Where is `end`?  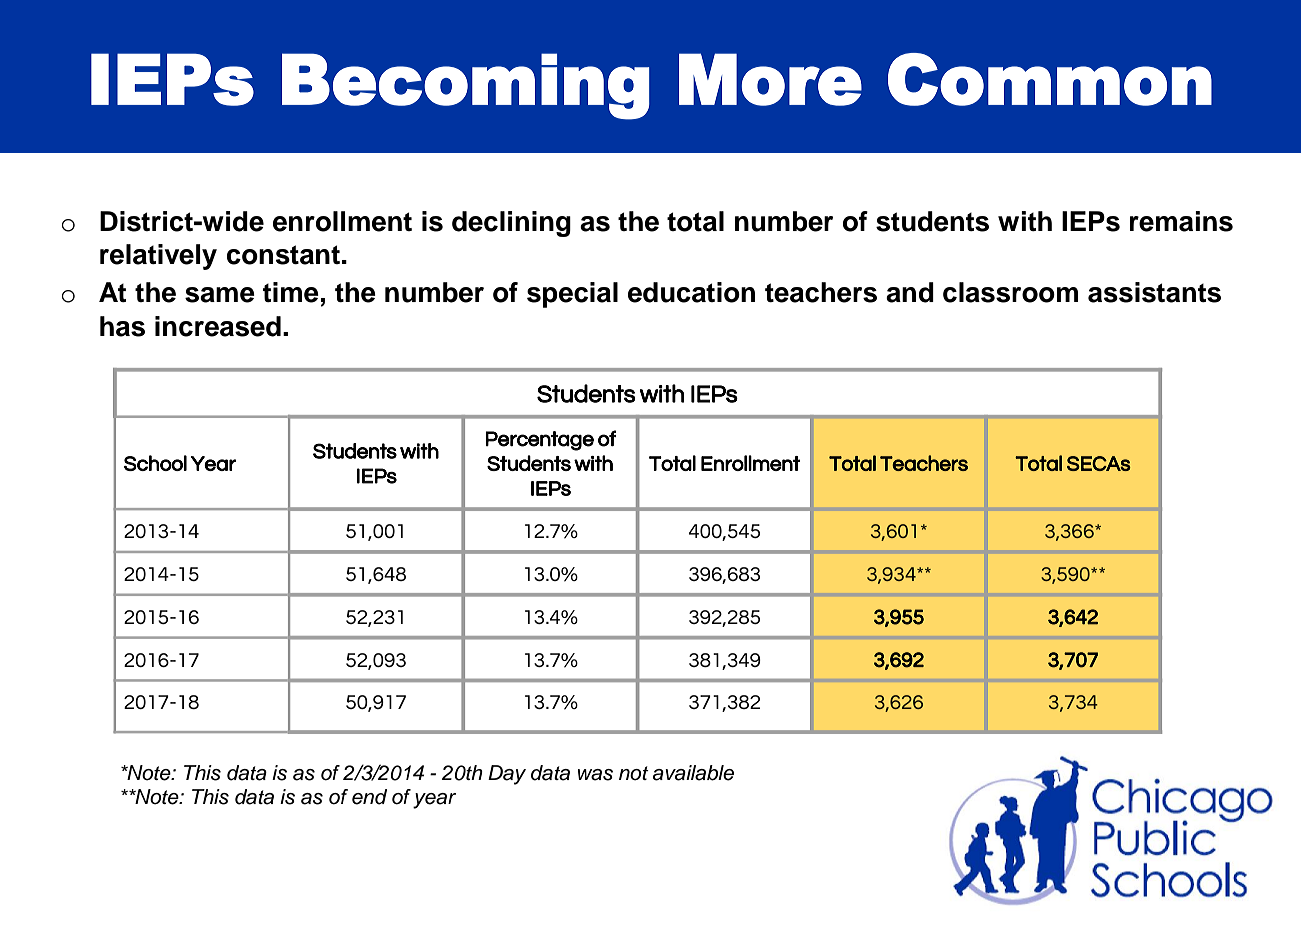 end is located at coordinates (369, 797).
